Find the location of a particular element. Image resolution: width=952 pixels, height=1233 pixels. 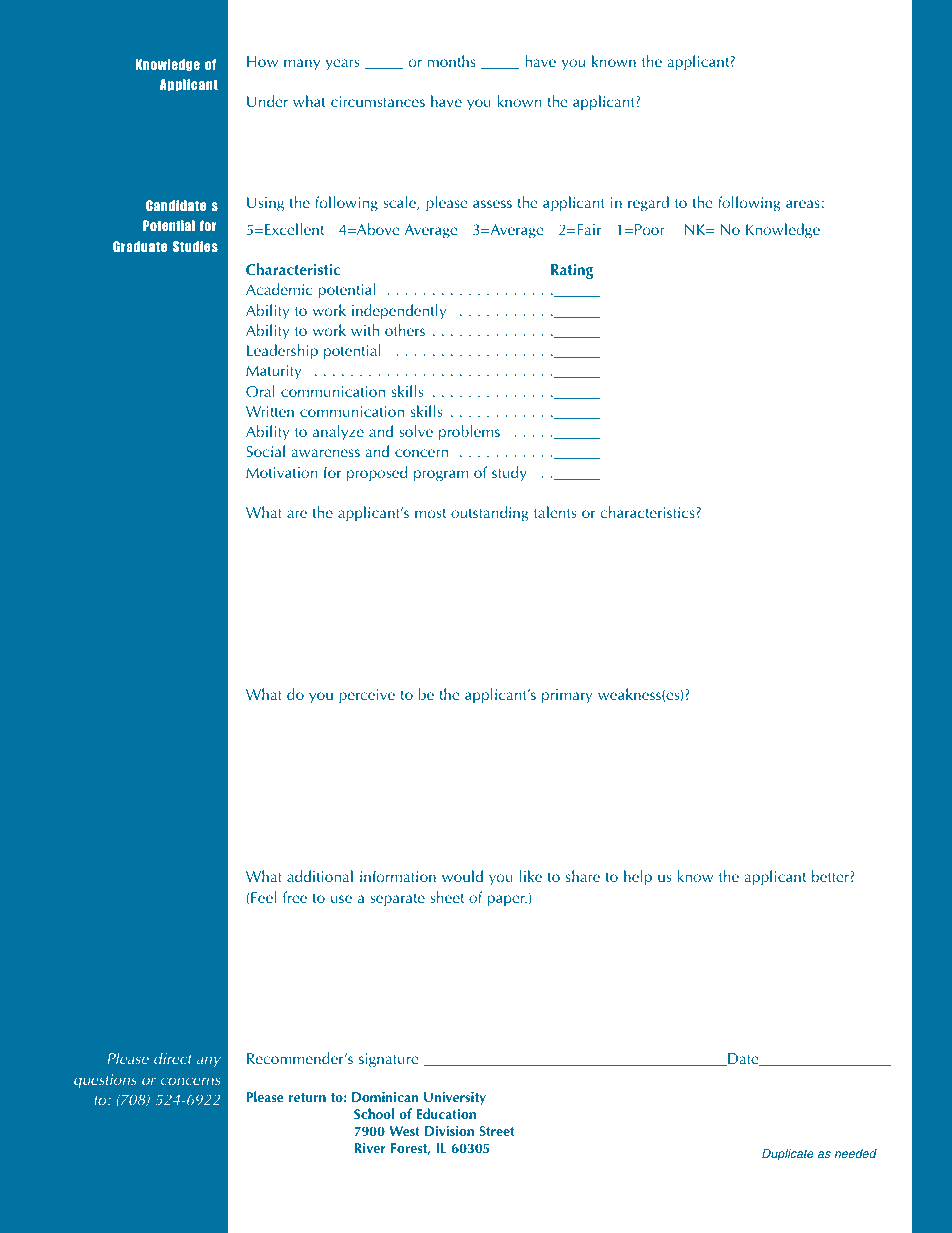

Duplicate is located at coordinates (788, 1155).
